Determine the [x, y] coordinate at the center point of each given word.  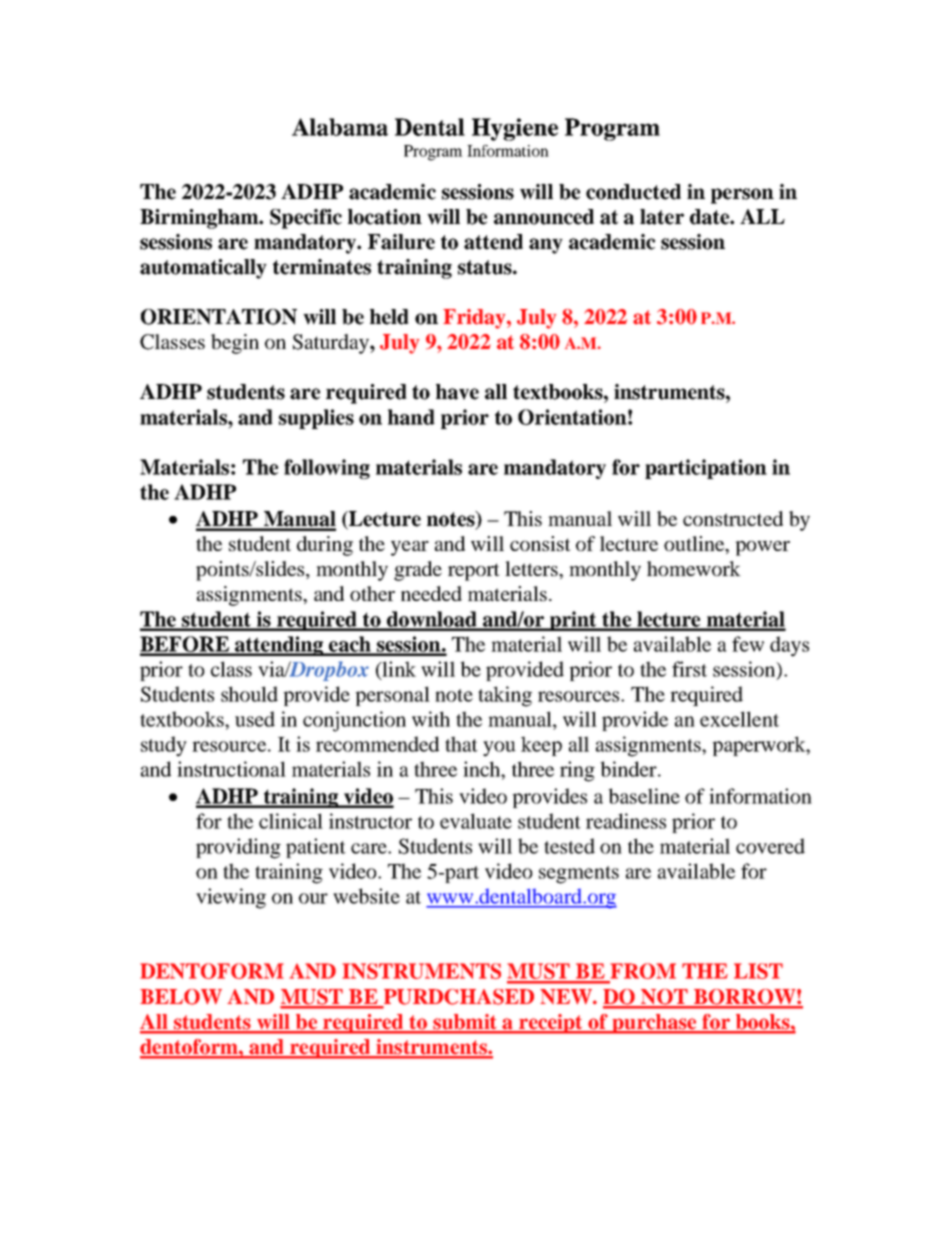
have [457, 392]
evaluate [476, 821]
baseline [644, 796]
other [372, 593]
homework [694, 568]
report [474, 572]
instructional [231, 769]
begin [235, 344]
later [662, 217]
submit [465, 1023]
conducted [633, 192]
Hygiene [515, 129]
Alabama [340, 127]
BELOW [181, 997]
